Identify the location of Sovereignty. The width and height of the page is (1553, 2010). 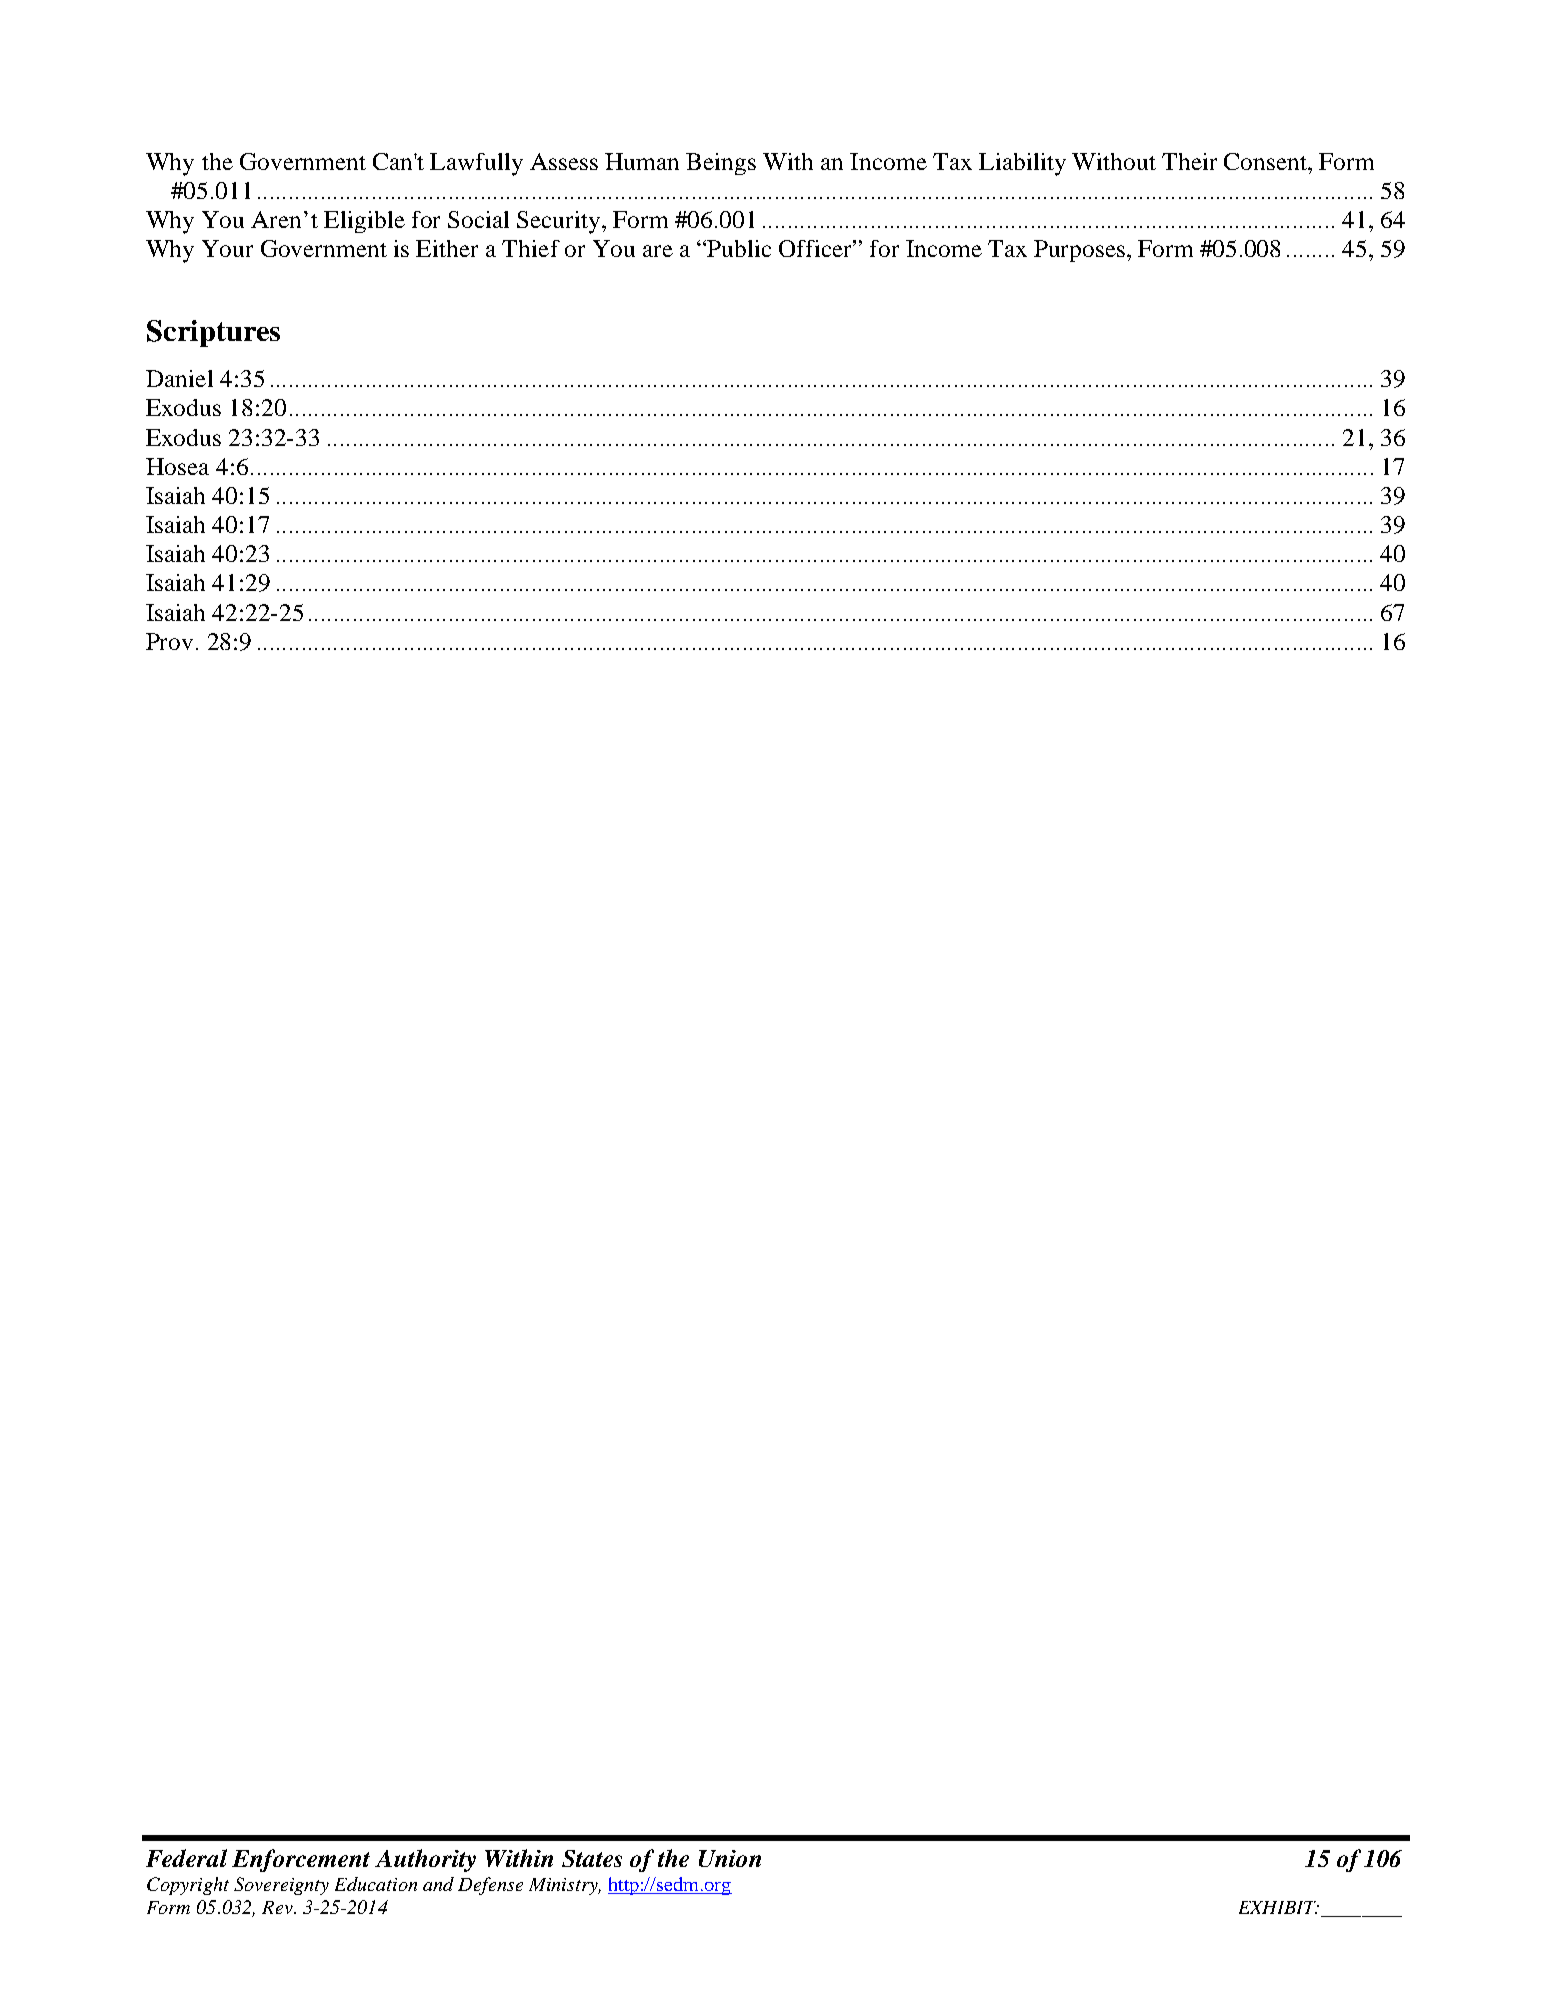
(281, 1886).
